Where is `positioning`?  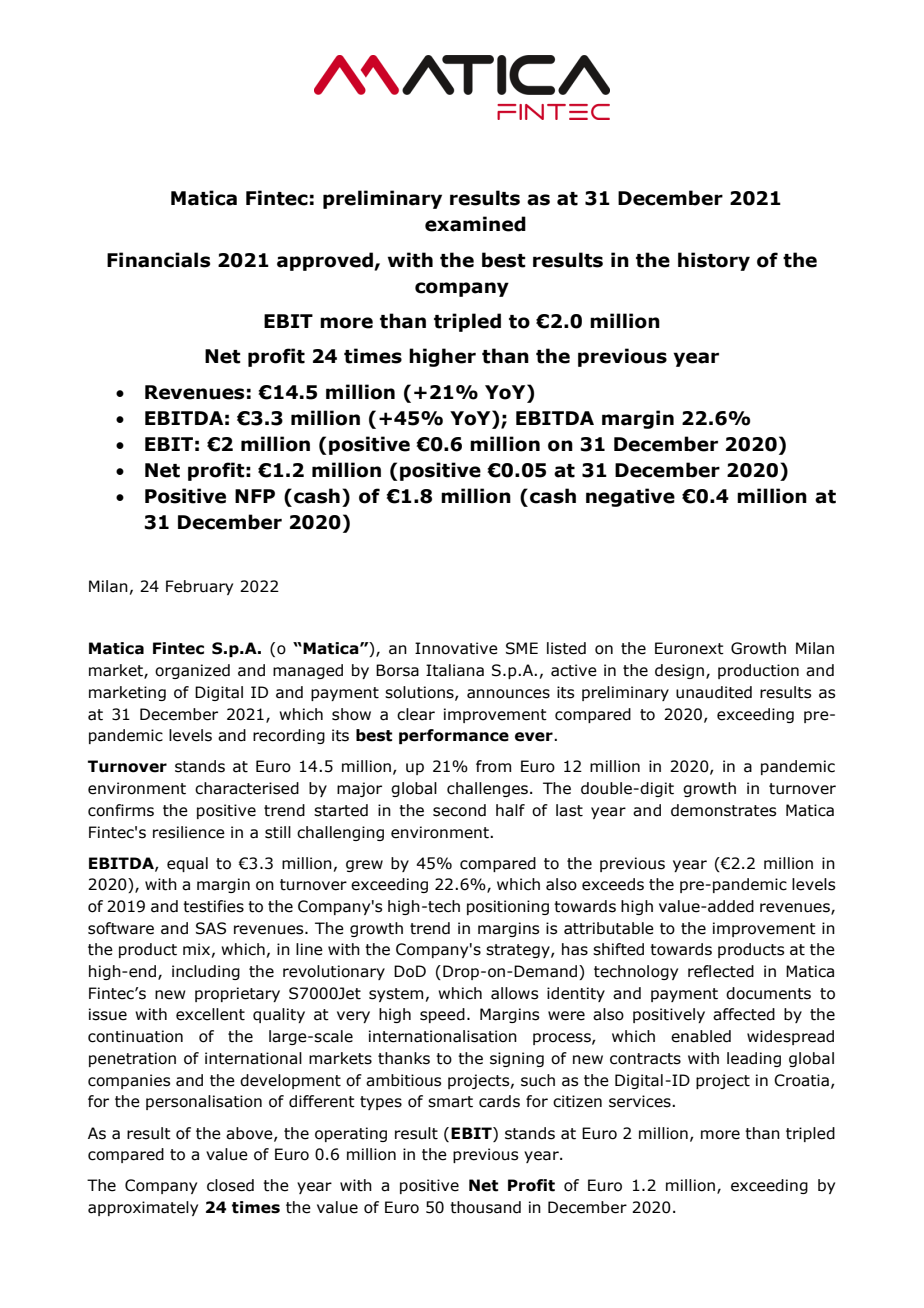
positioning is located at coordinates (508, 907).
